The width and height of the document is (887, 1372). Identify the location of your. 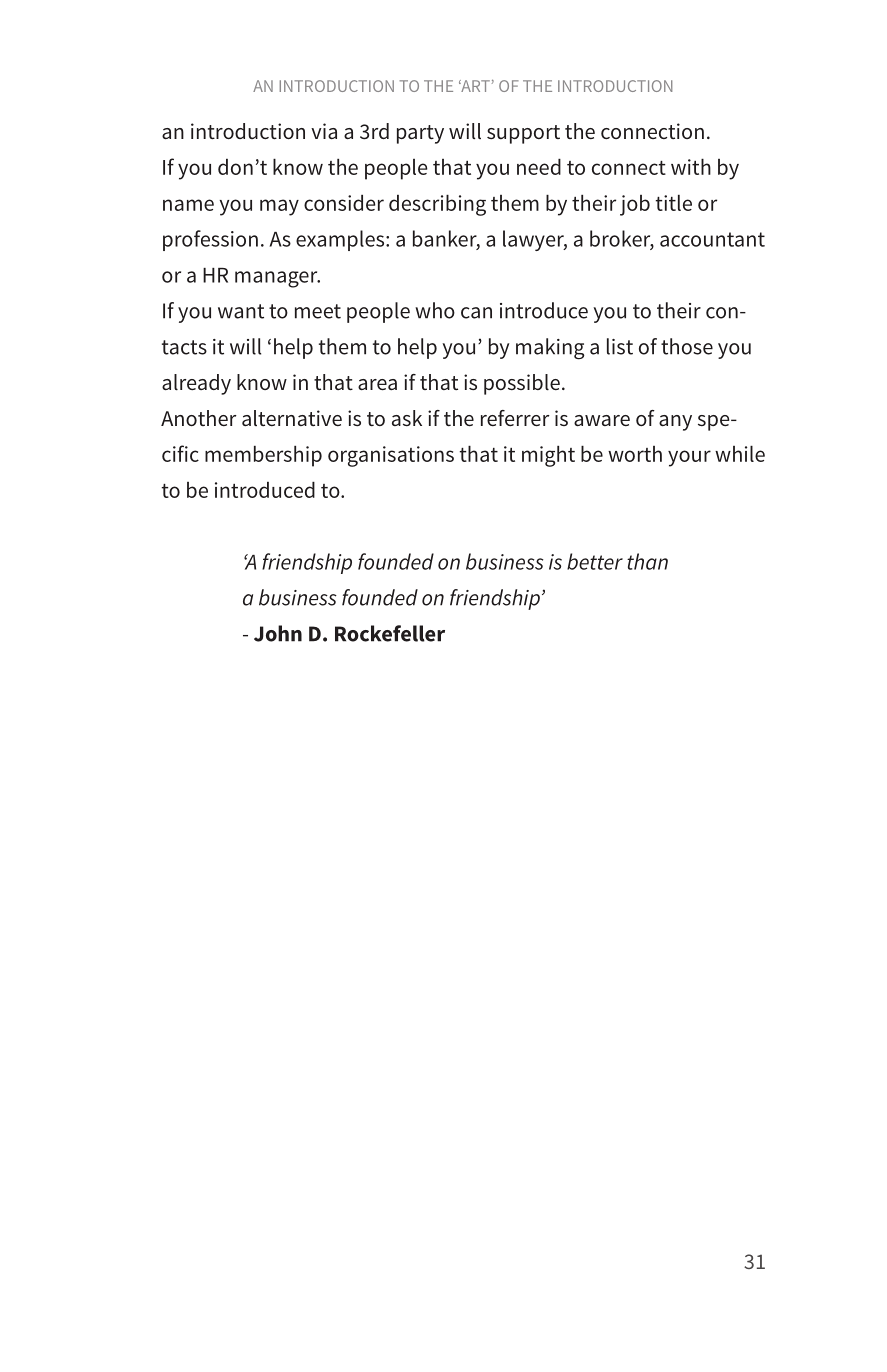
(689, 458).
